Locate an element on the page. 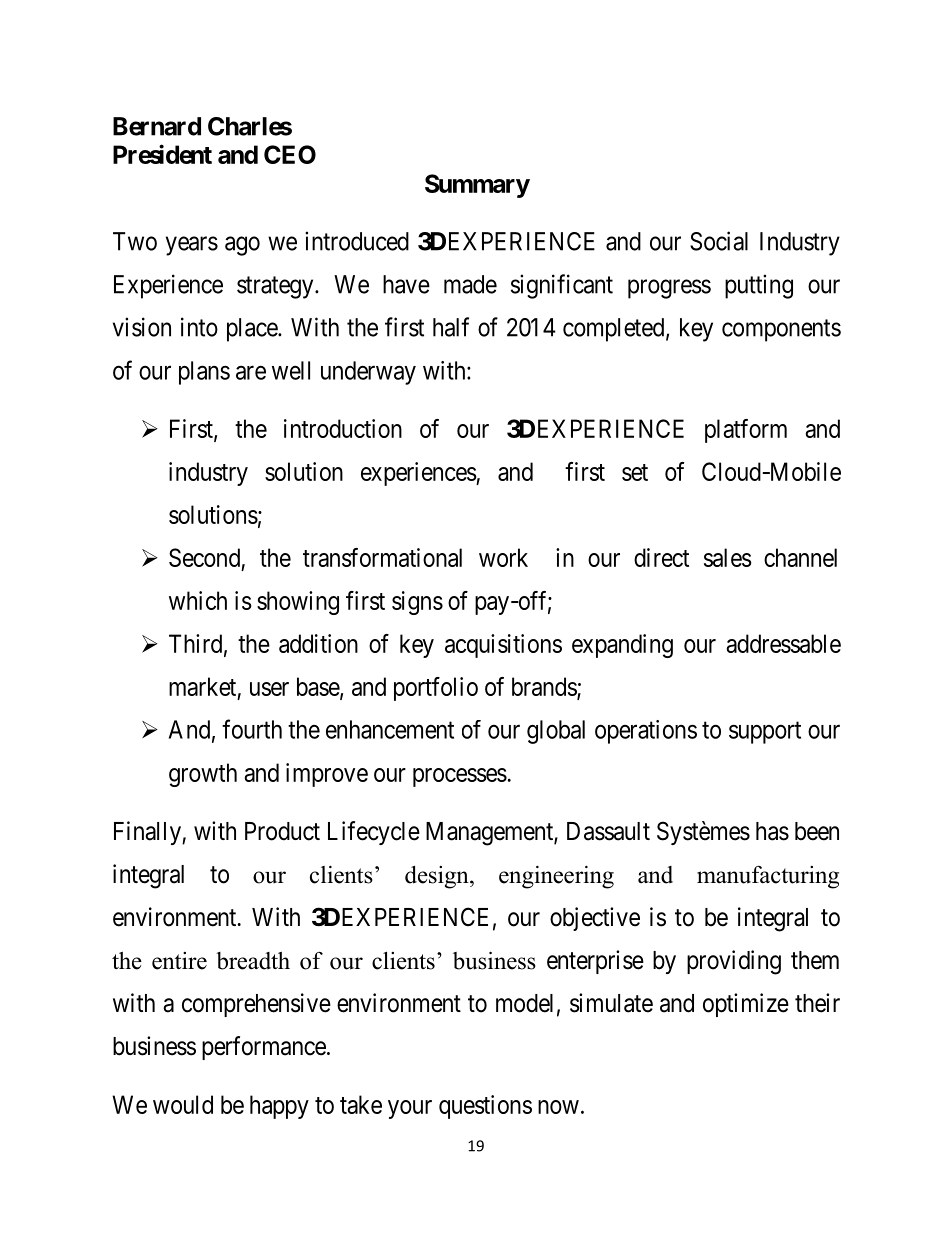 This image has height=1233, width=952. are is located at coordinates (251, 373).
